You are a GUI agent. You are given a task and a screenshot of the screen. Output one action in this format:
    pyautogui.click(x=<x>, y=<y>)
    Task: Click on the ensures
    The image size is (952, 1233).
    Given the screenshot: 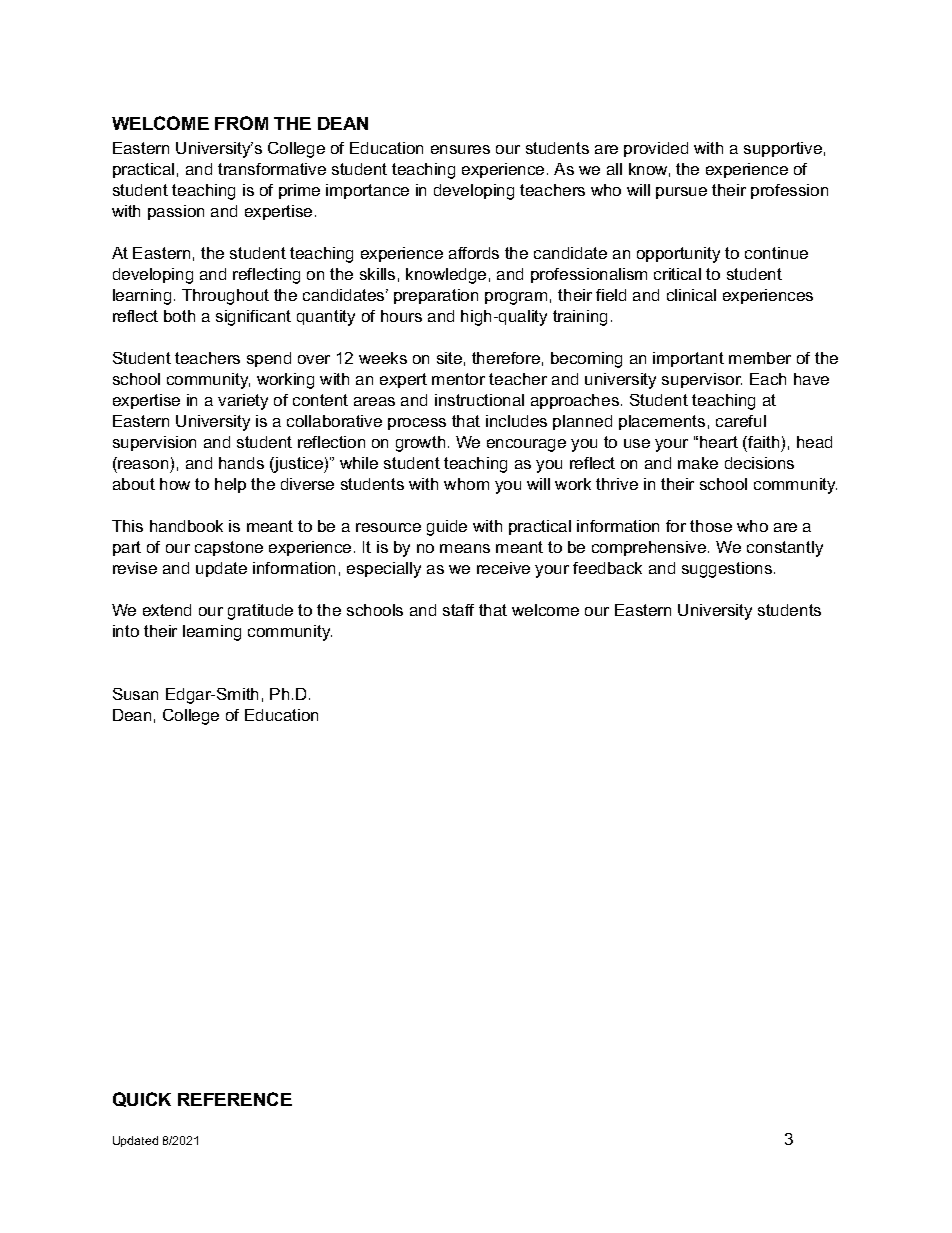 What is the action you would take?
    pyautogui.click(x=460, y=149)
